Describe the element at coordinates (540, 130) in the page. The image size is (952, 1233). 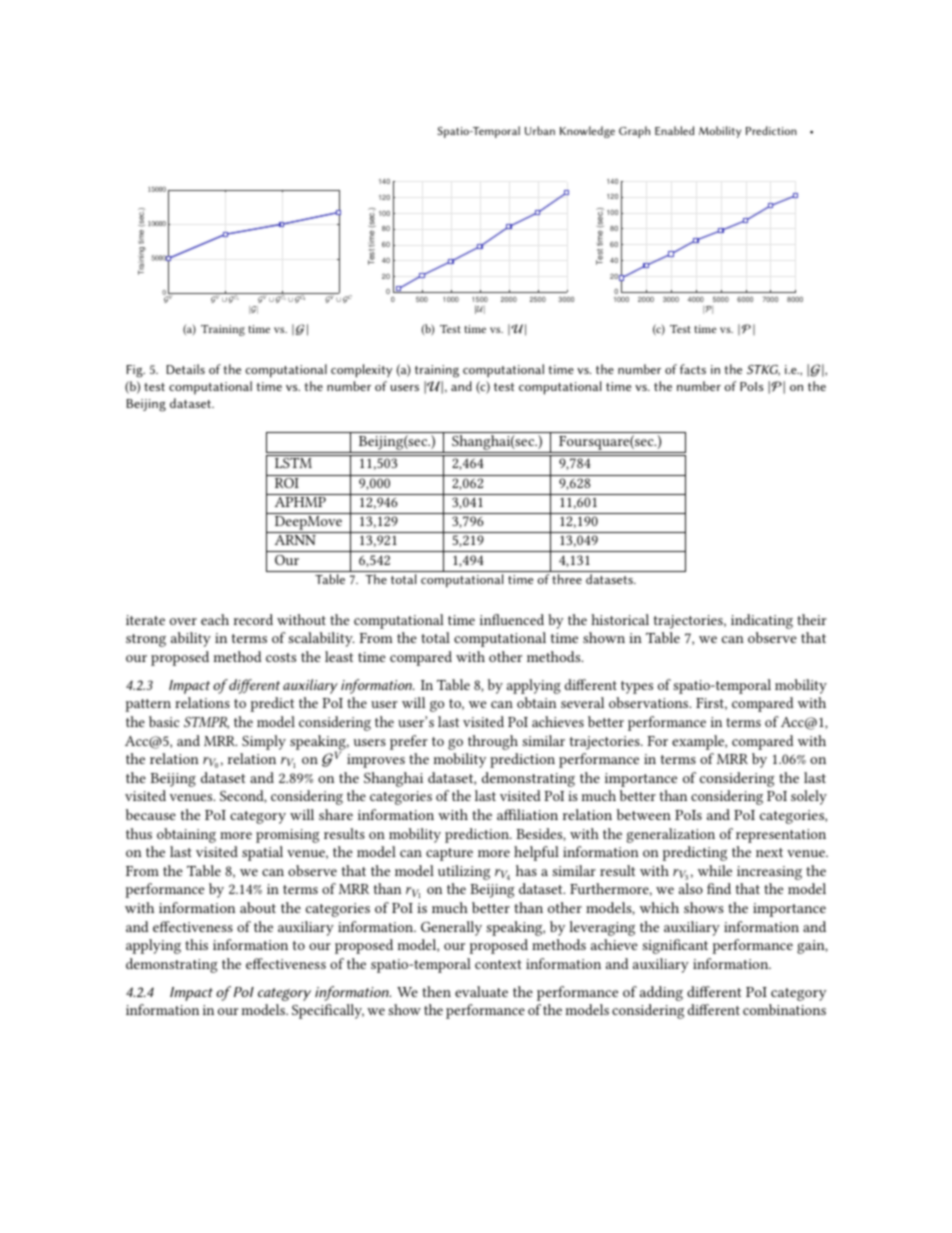
I see `Urban` at that location.
